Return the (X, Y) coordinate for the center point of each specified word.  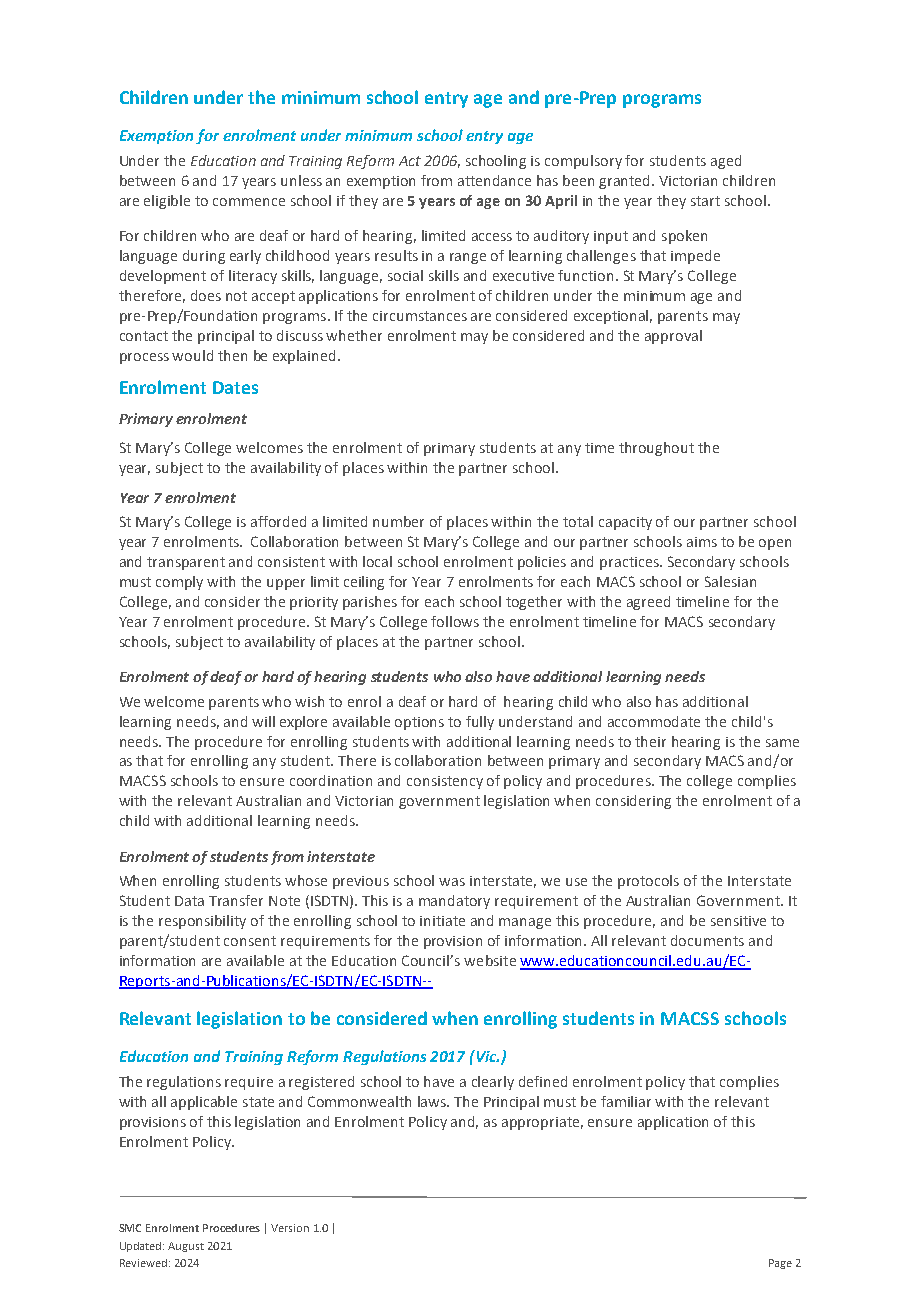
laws (433, 1101)
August (186, 1247)
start (705, 201)
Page (780, 1264)
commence (249, 202)
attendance (494, 180)
